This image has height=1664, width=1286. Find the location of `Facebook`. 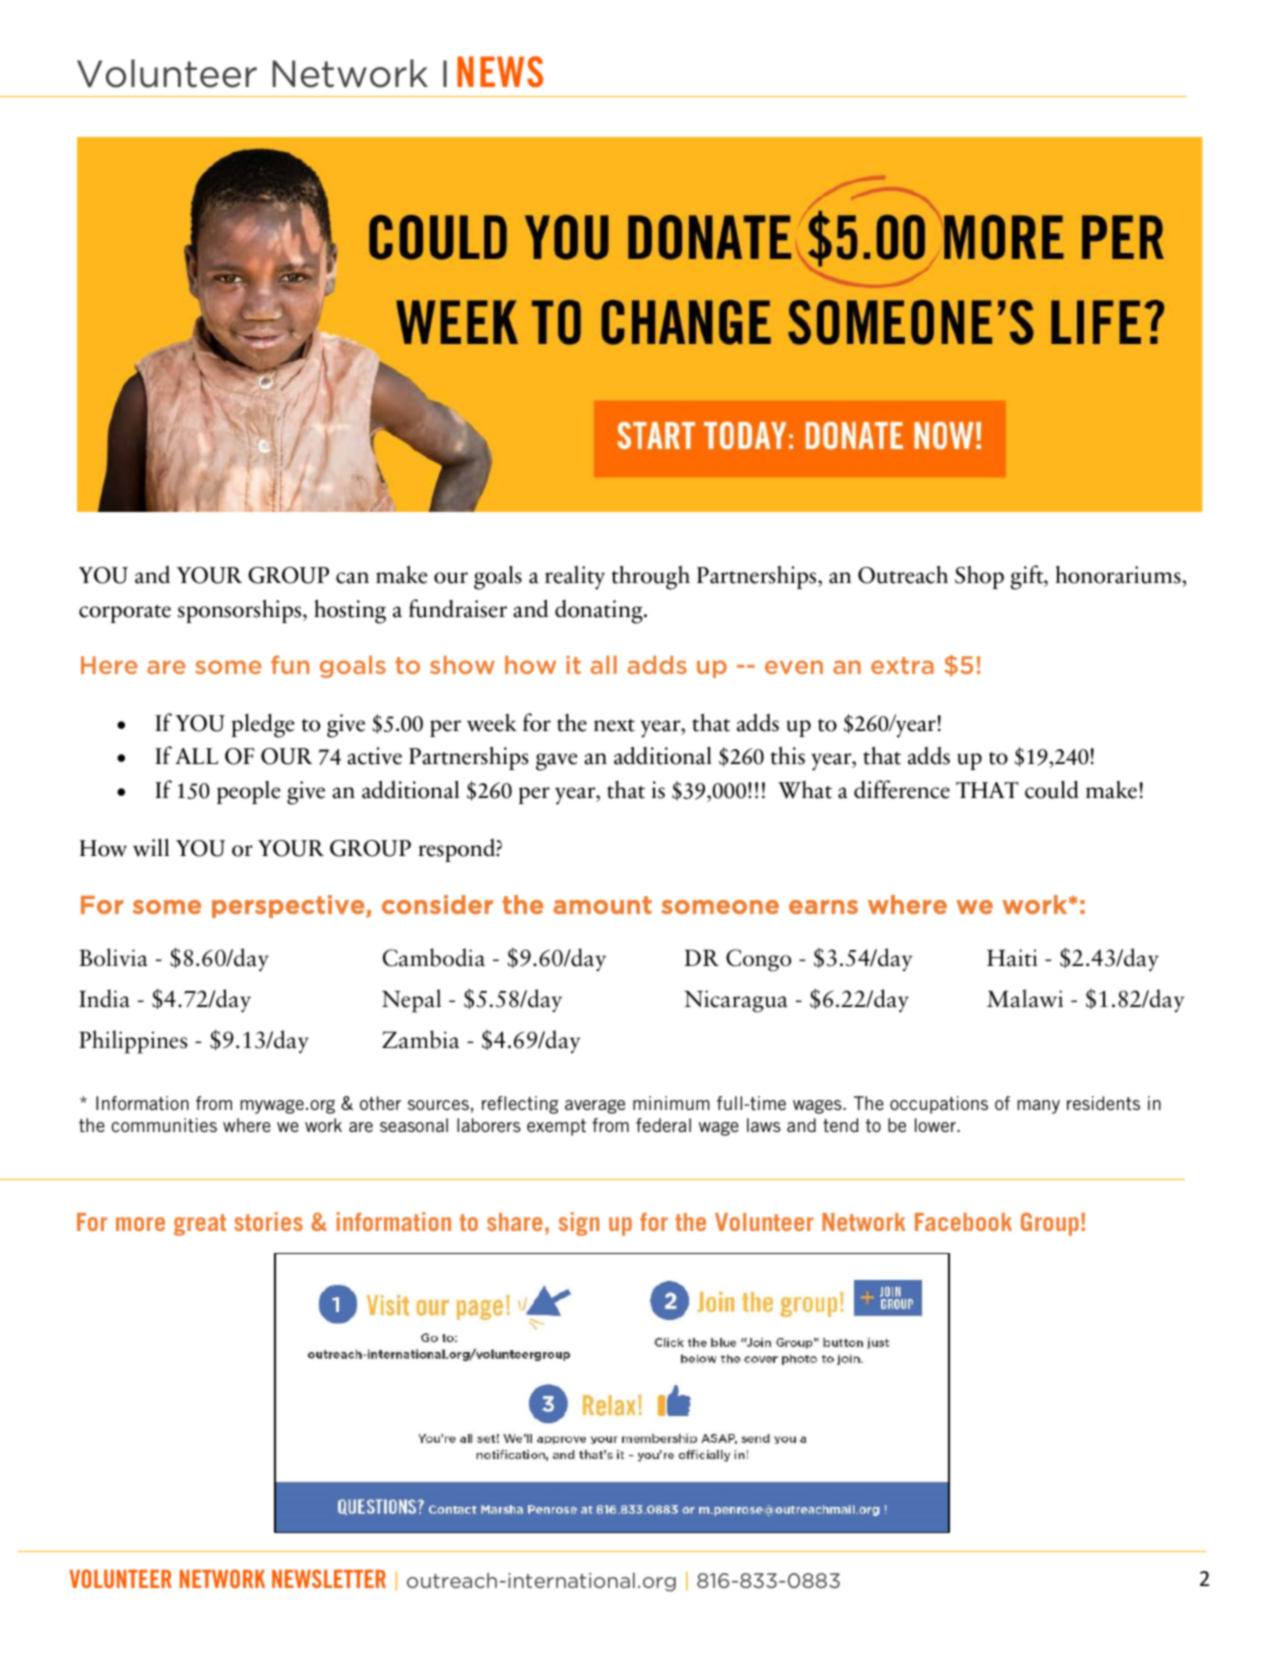

Facebook is located at coordinates (963, 1222).
